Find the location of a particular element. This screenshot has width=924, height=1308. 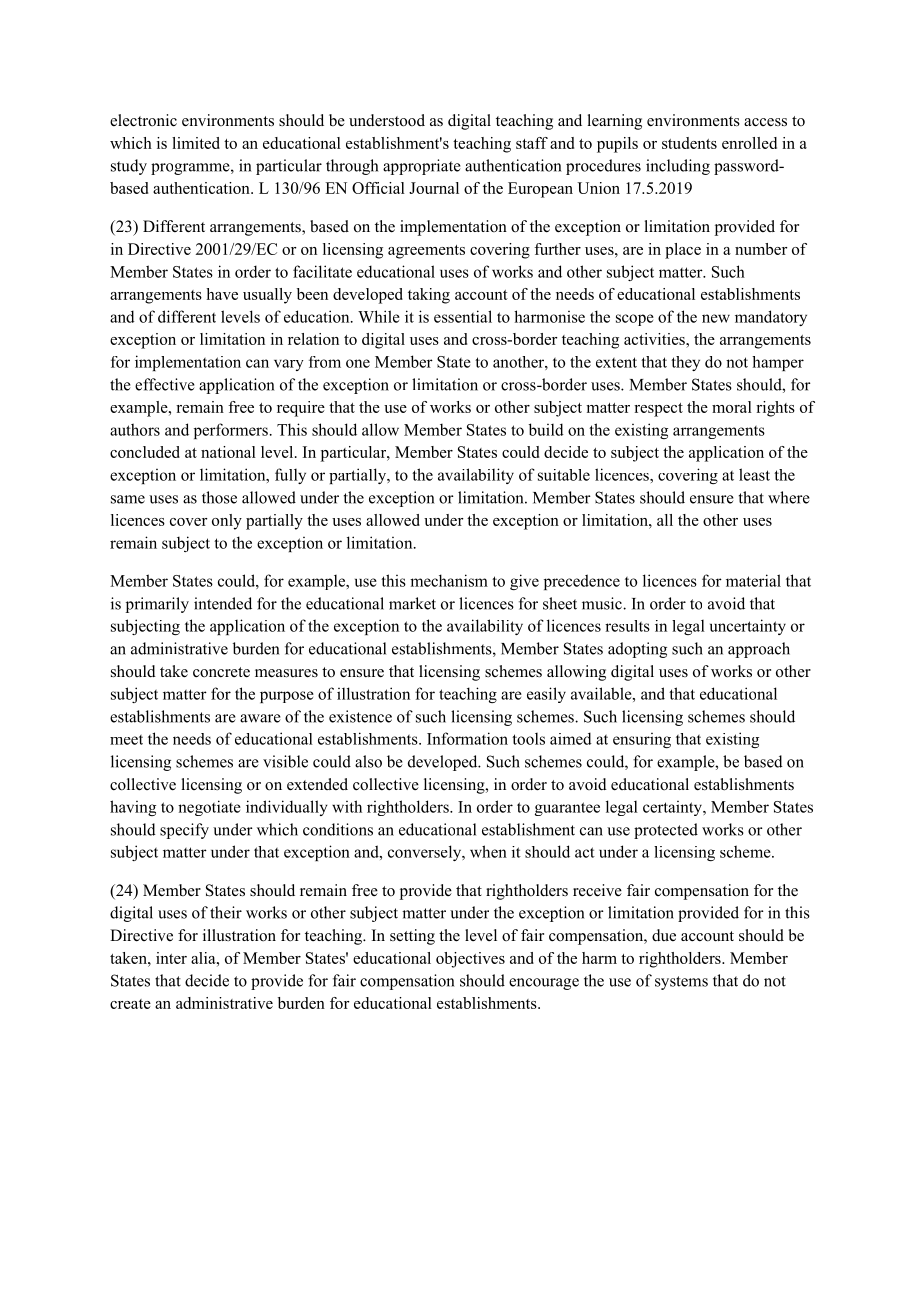

appropriate is located at coordinates (422, 167).
